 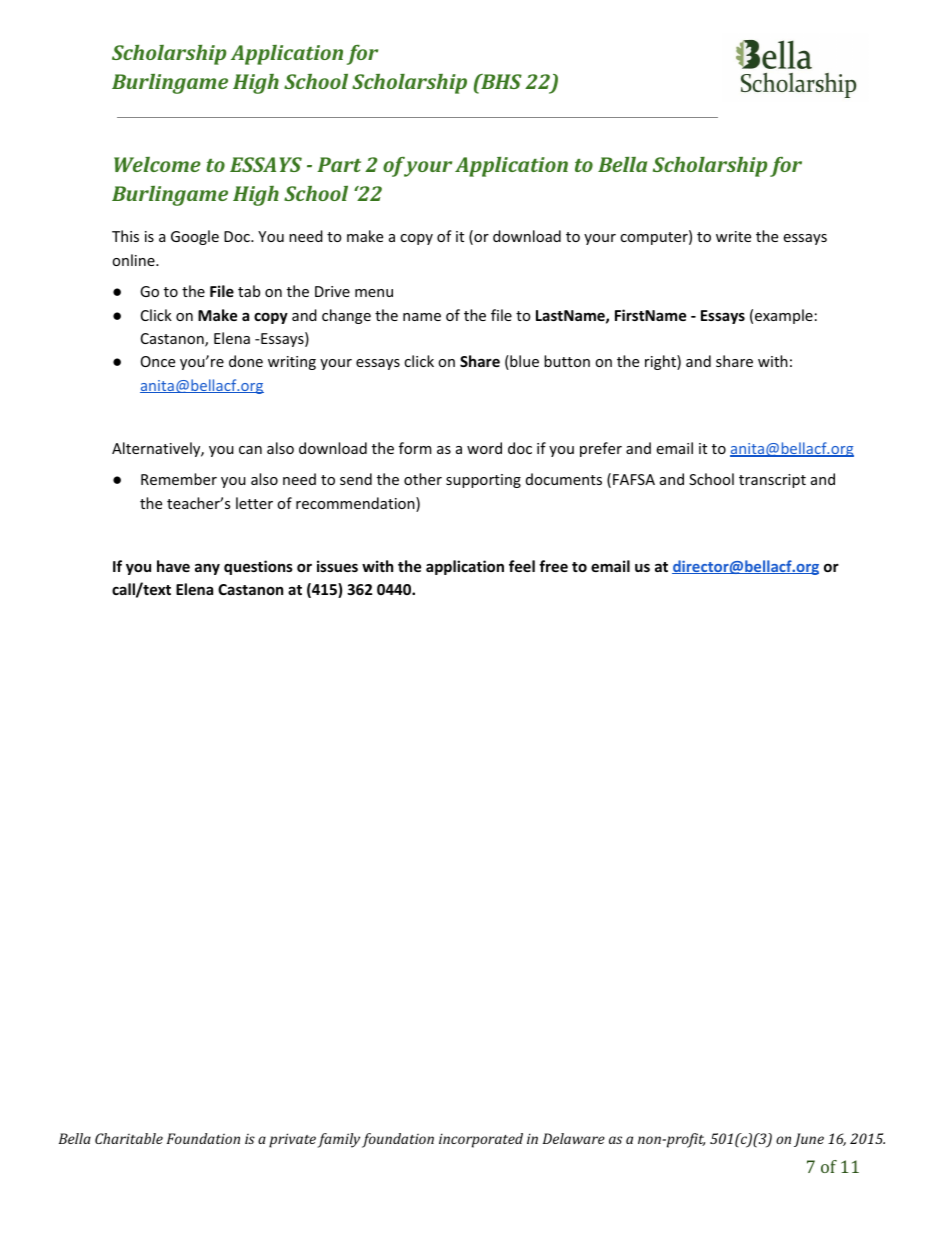 What do you see at coordinates (772, 481) in the page?
I see `transcript` at bounding box center [772, 481].
